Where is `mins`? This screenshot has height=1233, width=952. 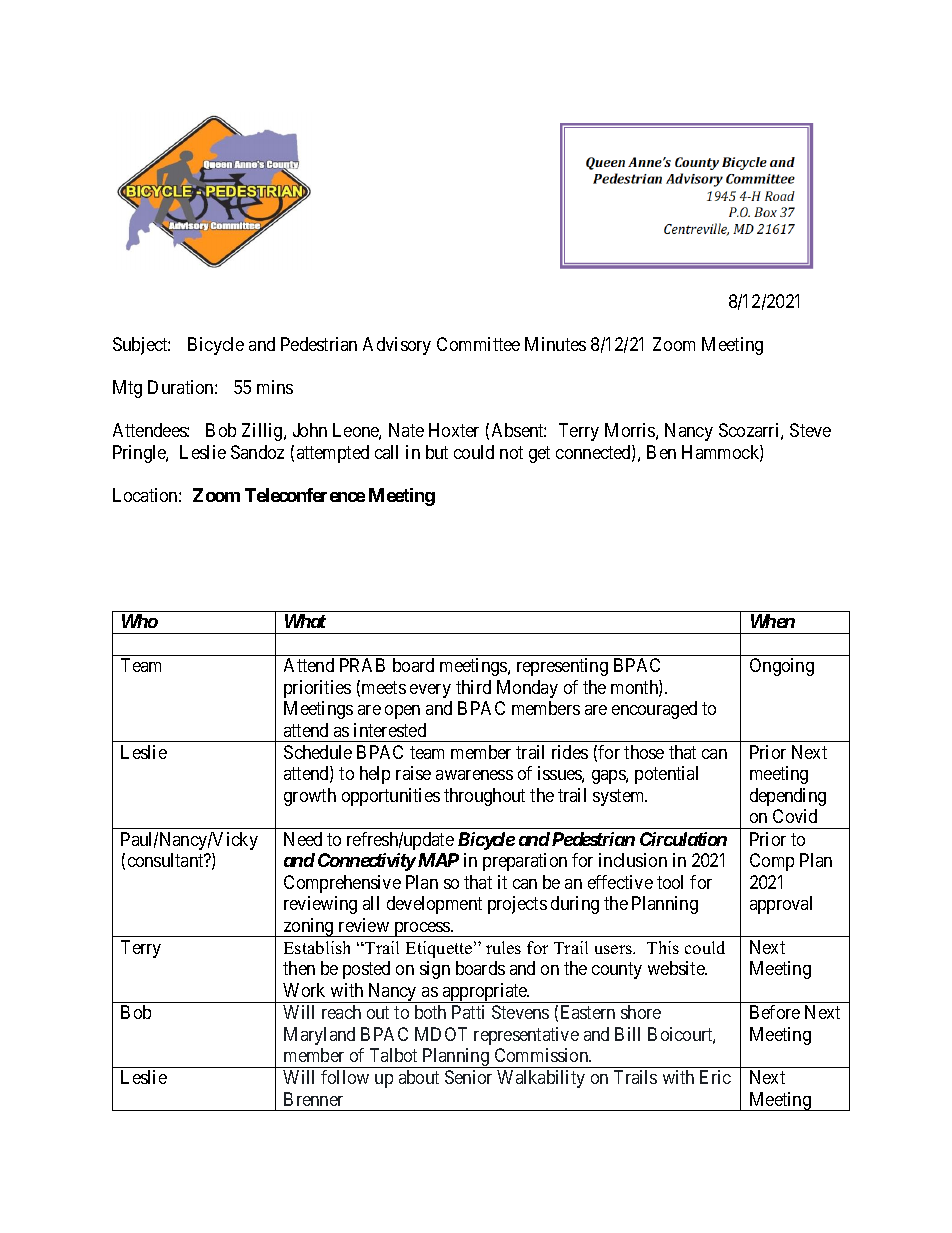
mins is located at coordinates (275, 387).
